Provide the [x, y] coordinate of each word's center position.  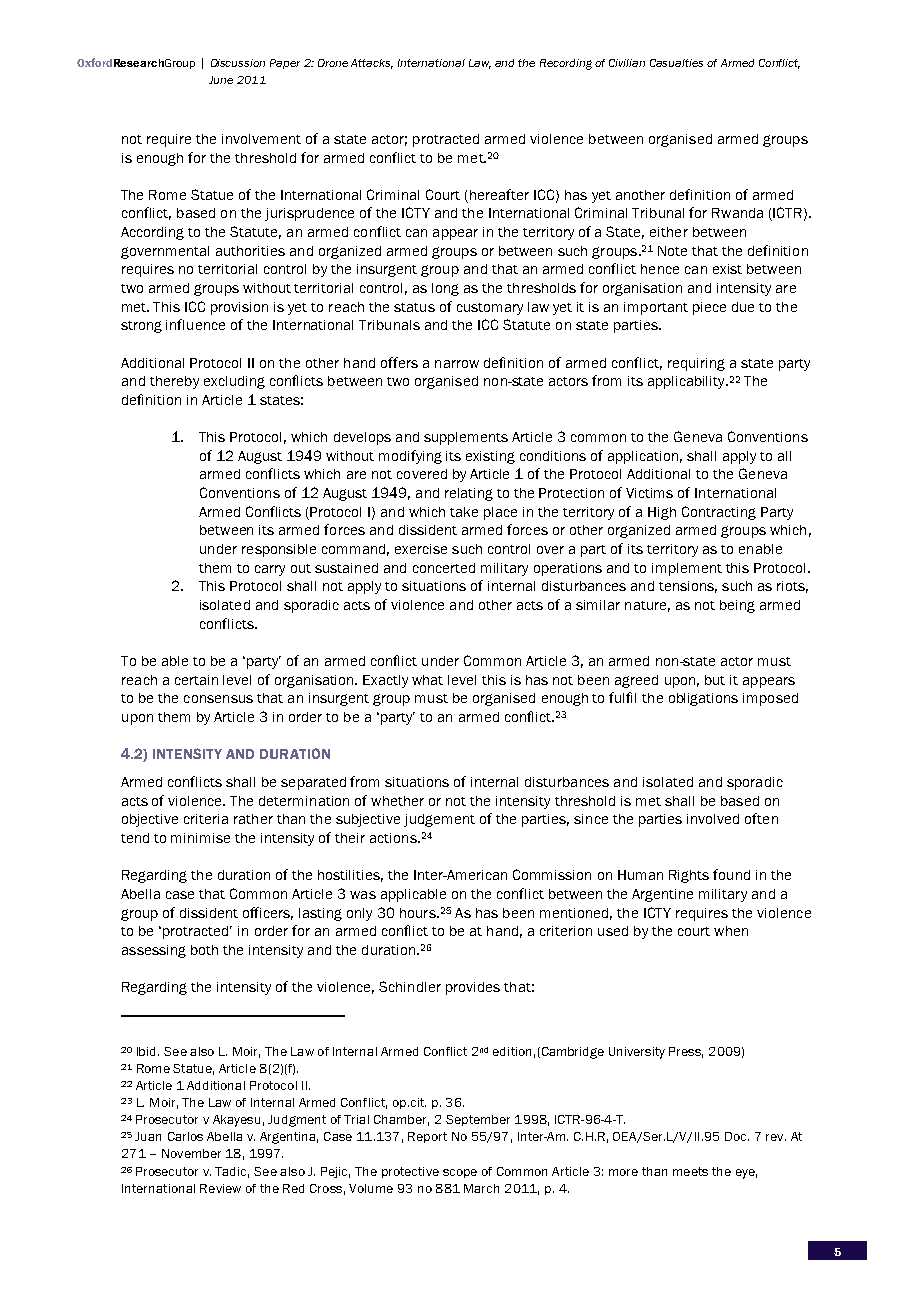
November [191, 1153]
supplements [466, 438]
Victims [649, 493]
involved [713, 819]
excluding [234, 382]
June [221, 80]
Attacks [372, 64]
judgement [439, 820]
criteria [206, 819]
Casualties [676, 63]
